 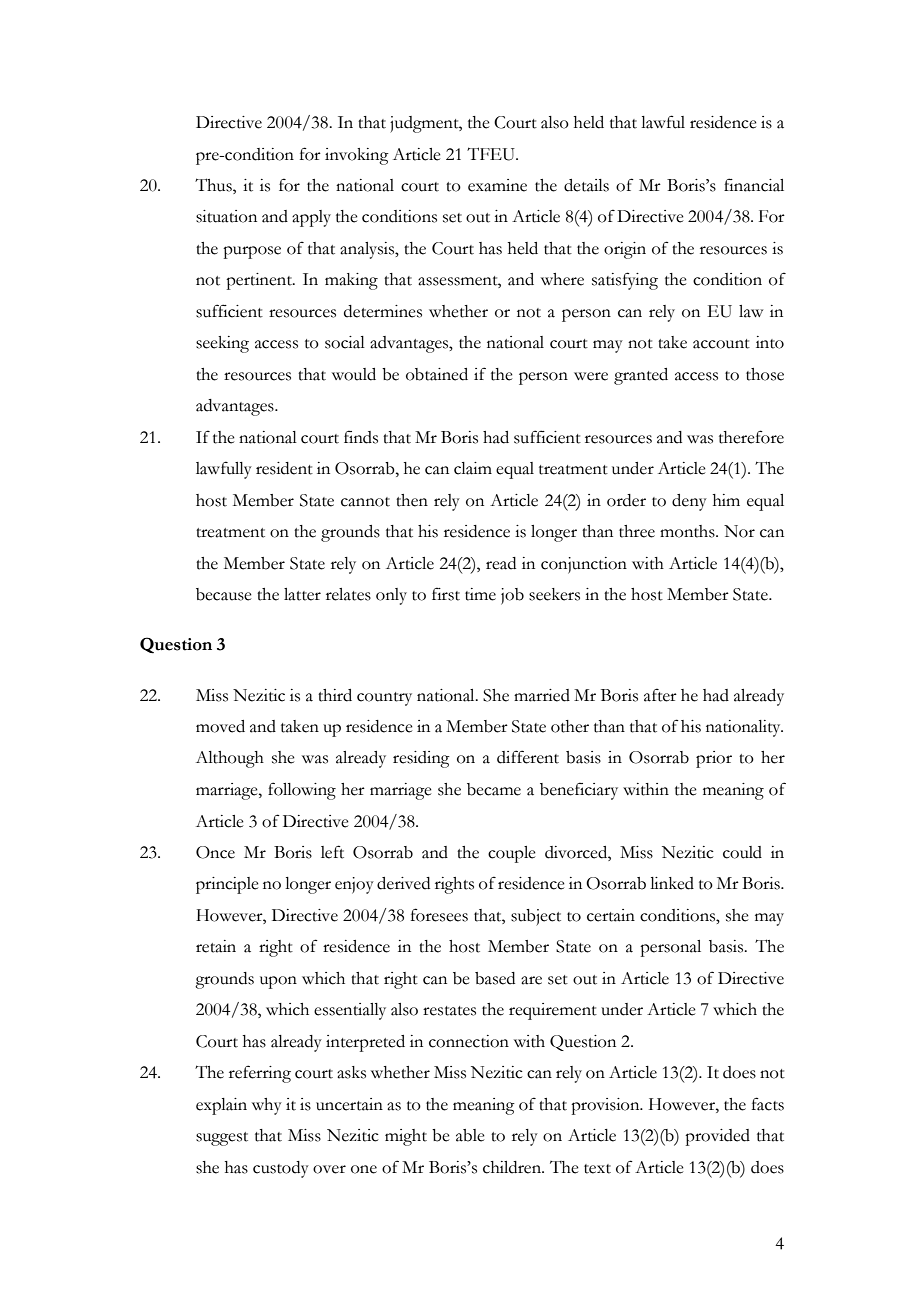 I want to click on based, so click(x=495, y=978).
